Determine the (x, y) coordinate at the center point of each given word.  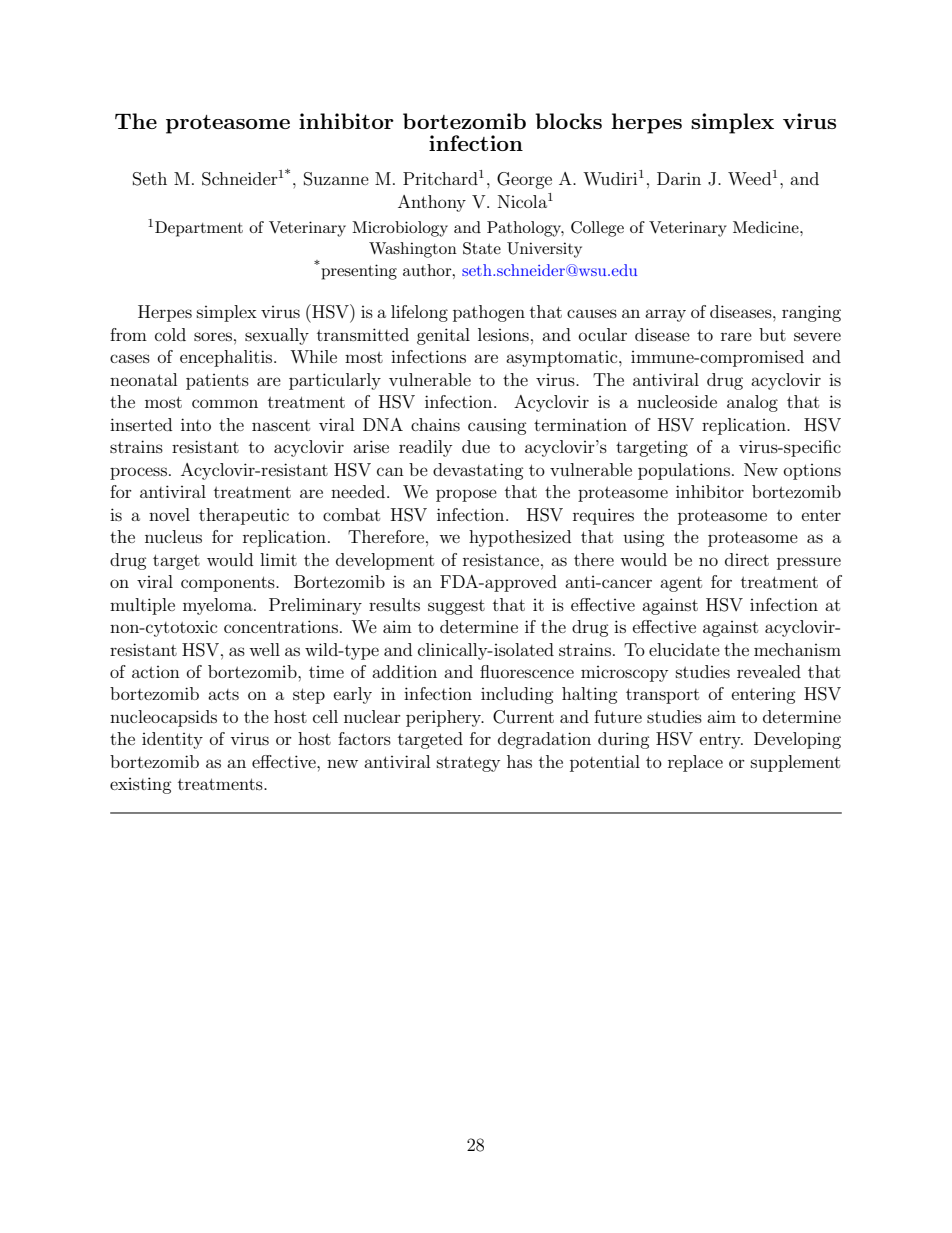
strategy (468, 764)
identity (172, 740)
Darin (679, 178)
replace (695, 763)
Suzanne (336, 179)
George (524, 180)
